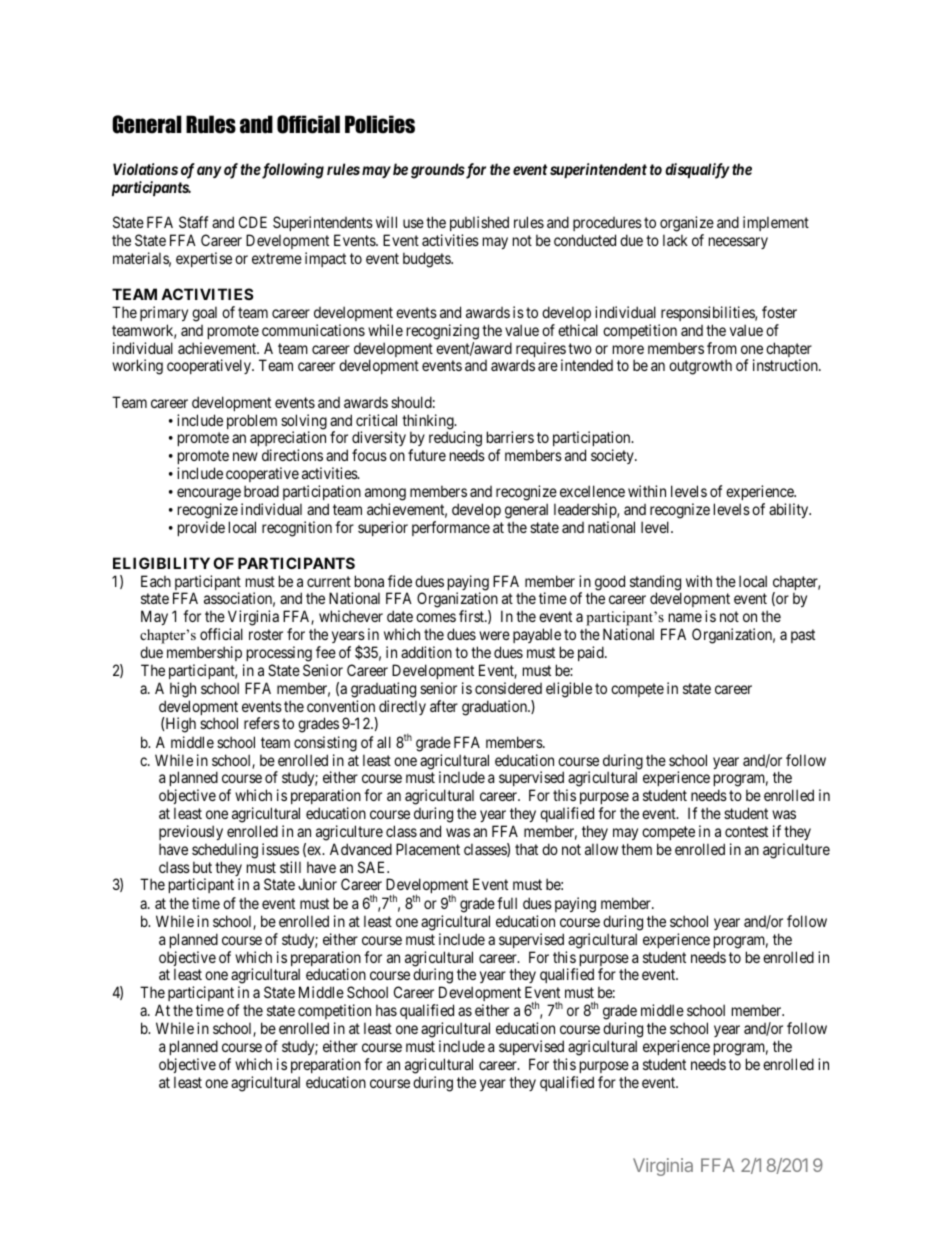 This image has width=952, height=1233. What do you see at coordinates (252, 421) in the image?
I see `problem` at bounding box center [252, 421].
